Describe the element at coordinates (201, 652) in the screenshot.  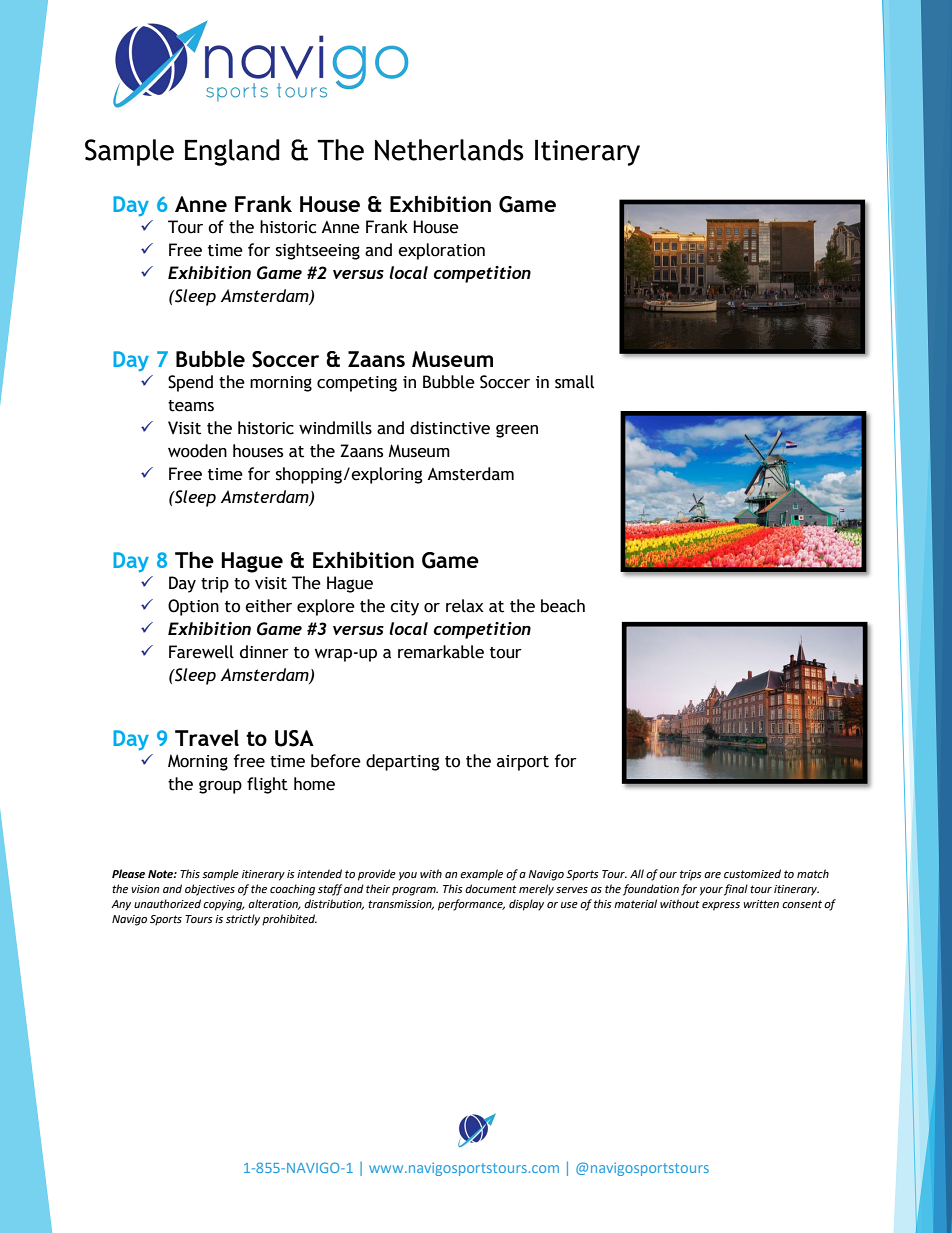
I see `Farewell` at that location.
